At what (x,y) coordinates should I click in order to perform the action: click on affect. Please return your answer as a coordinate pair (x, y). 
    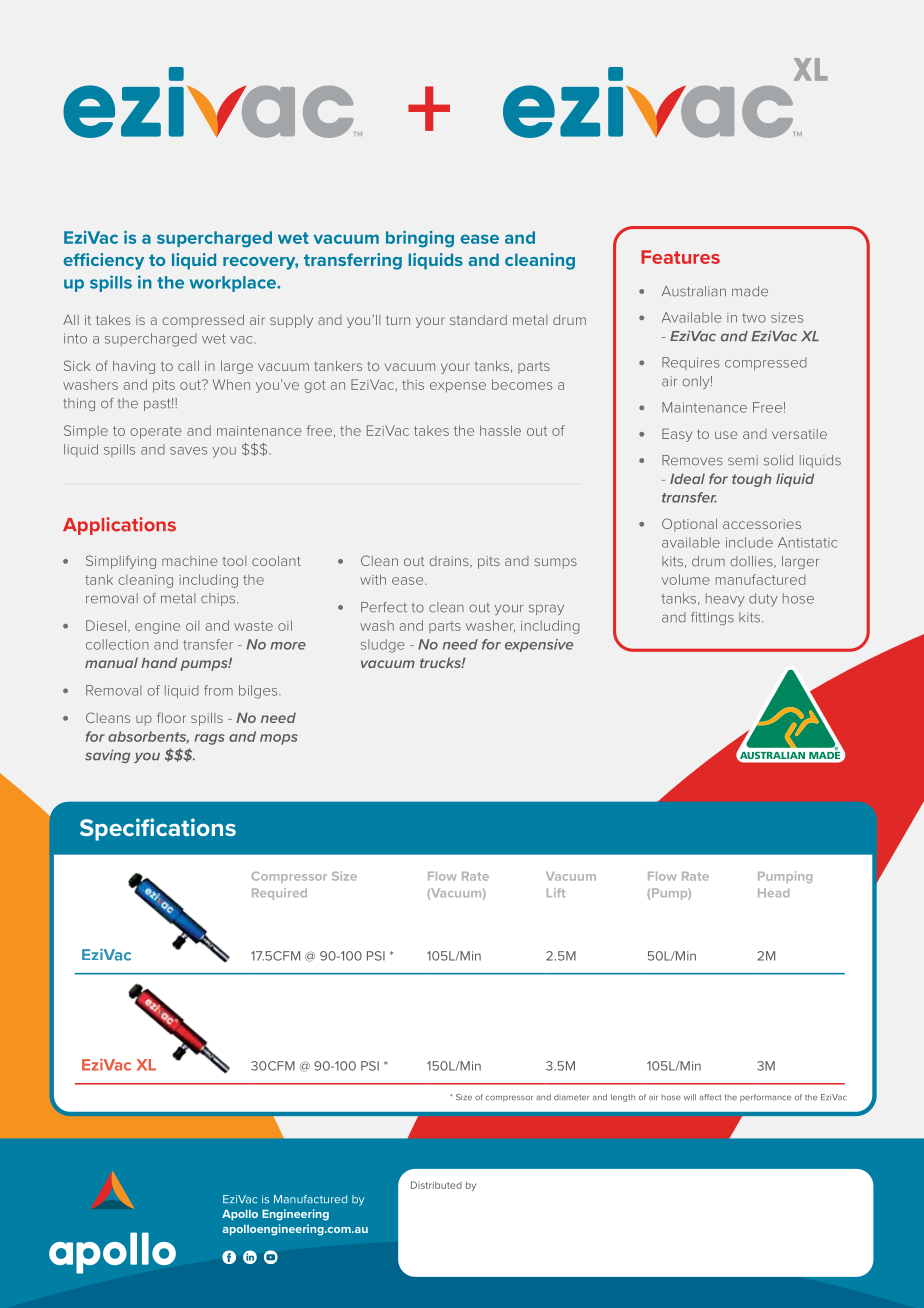
    Looking at the image, I should click on (710, 1097).
